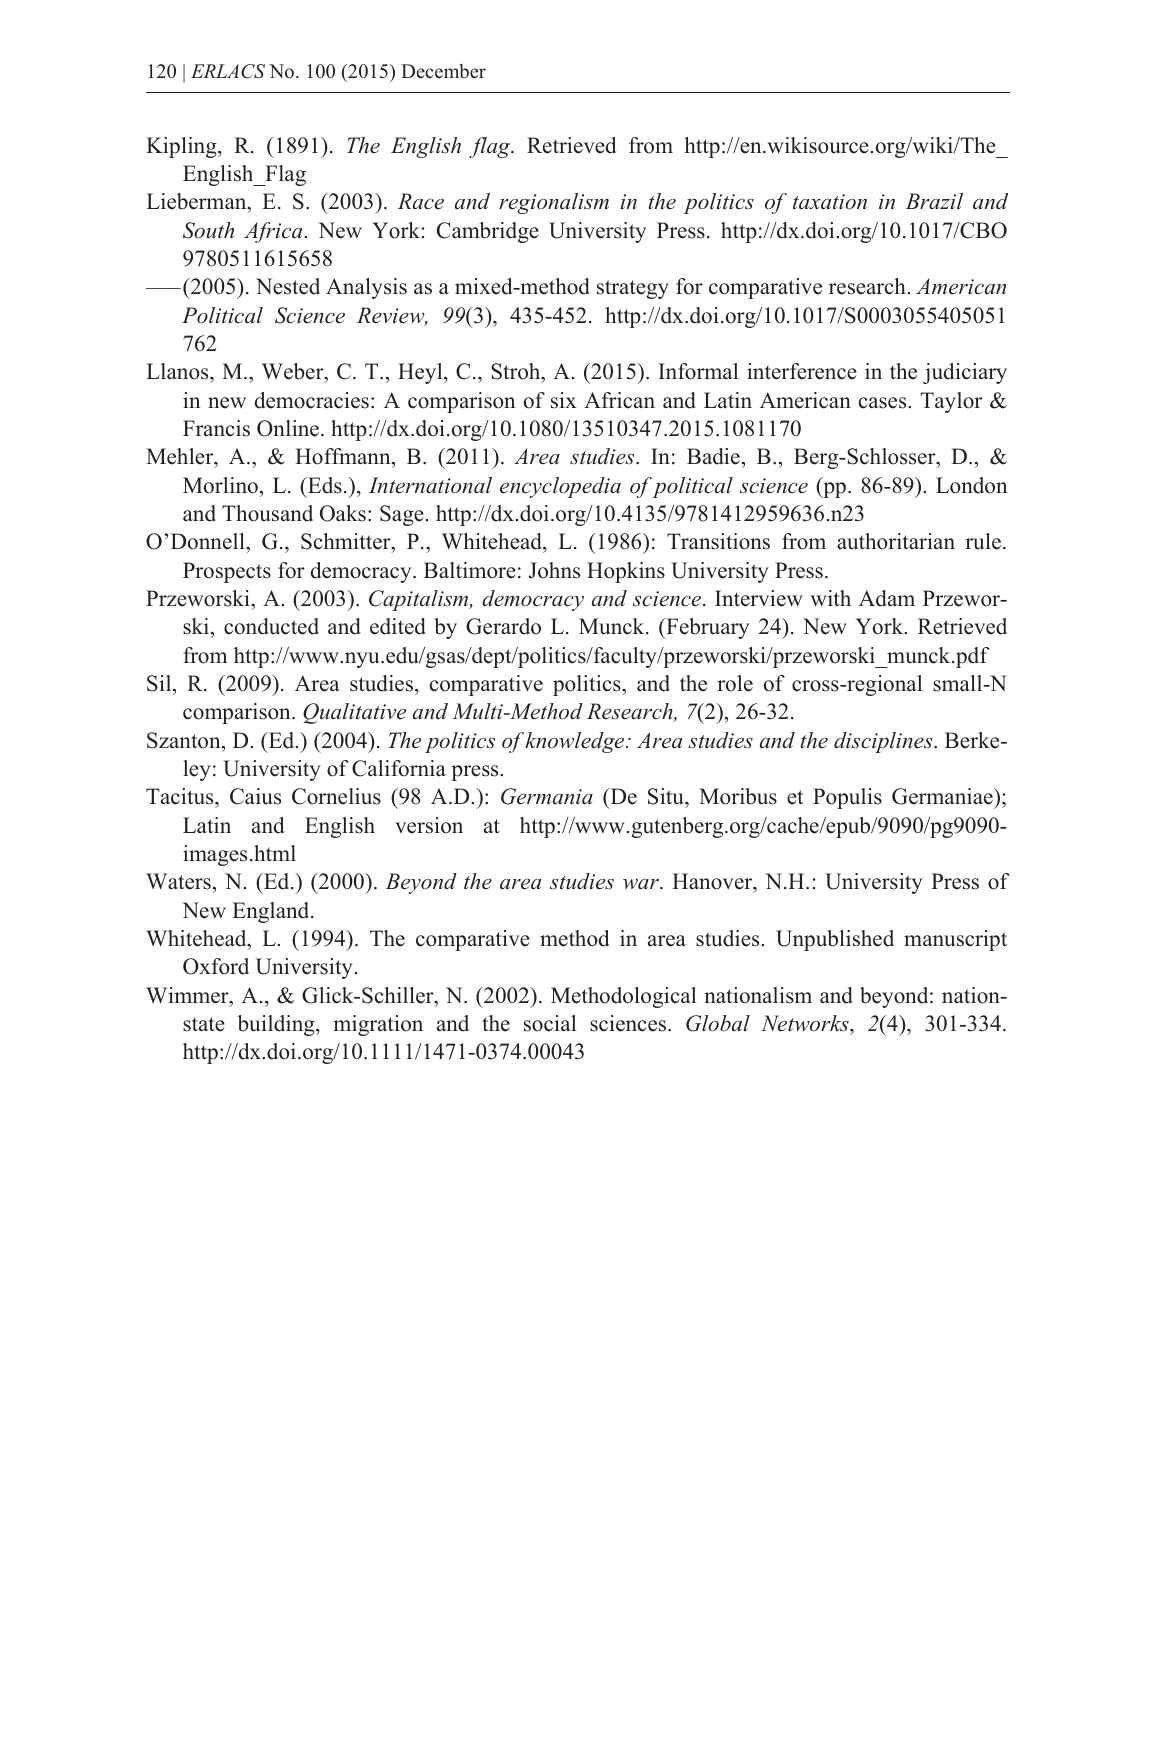 The width and height of the page is (1168, 1752). What do you see at coordinates (216, 966) in the page?
I see `Oxford` at bounding box center [216, 966].
